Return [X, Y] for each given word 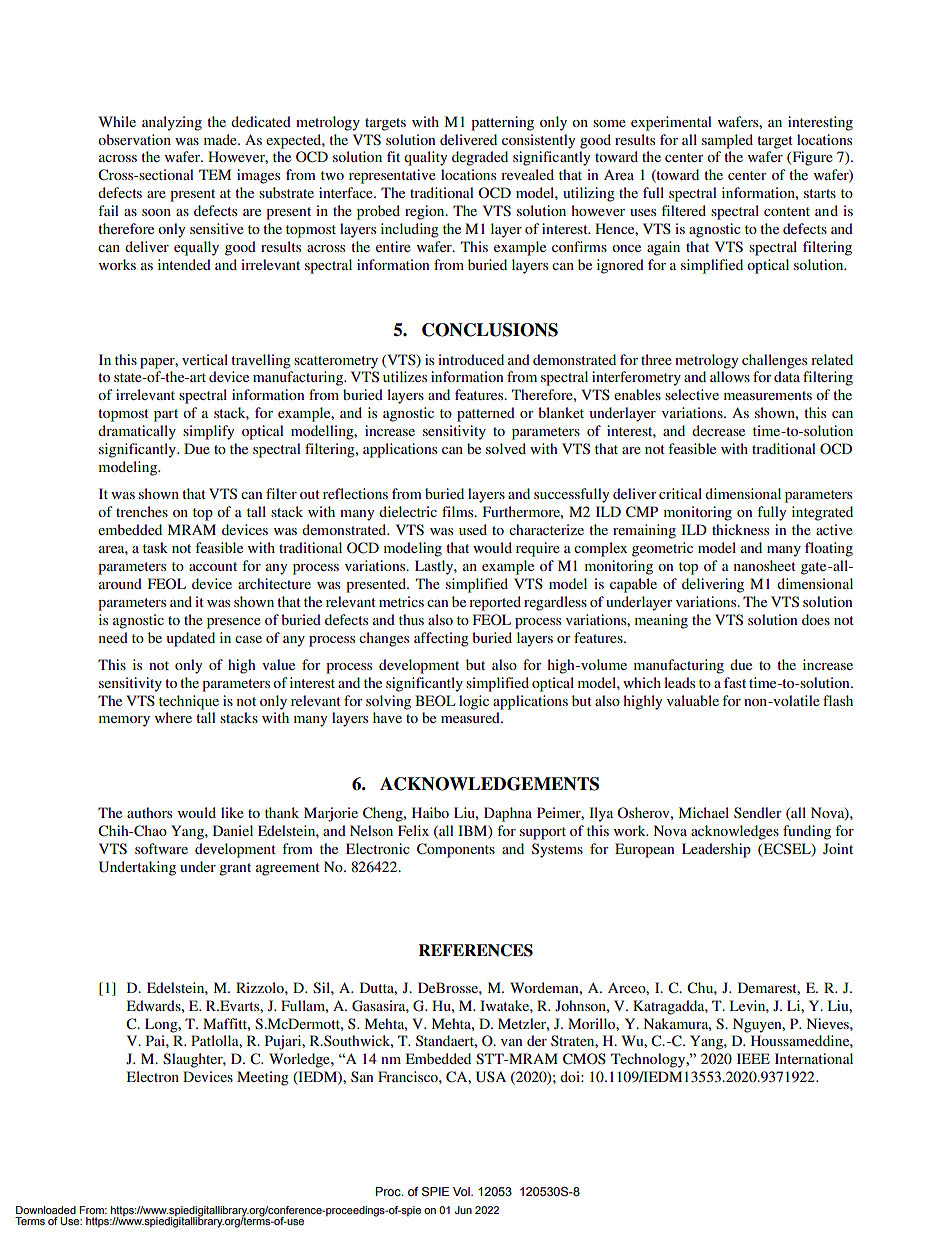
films [459, 511]
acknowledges [735, 832]
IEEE [753, 1058]
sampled [727, 141]
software [161, 848]
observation [134, 139]
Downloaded [46, 1210]
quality [425, 158]
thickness [740, 529]
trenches [142, 511]
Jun [463, 1210]
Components [456, 850]
